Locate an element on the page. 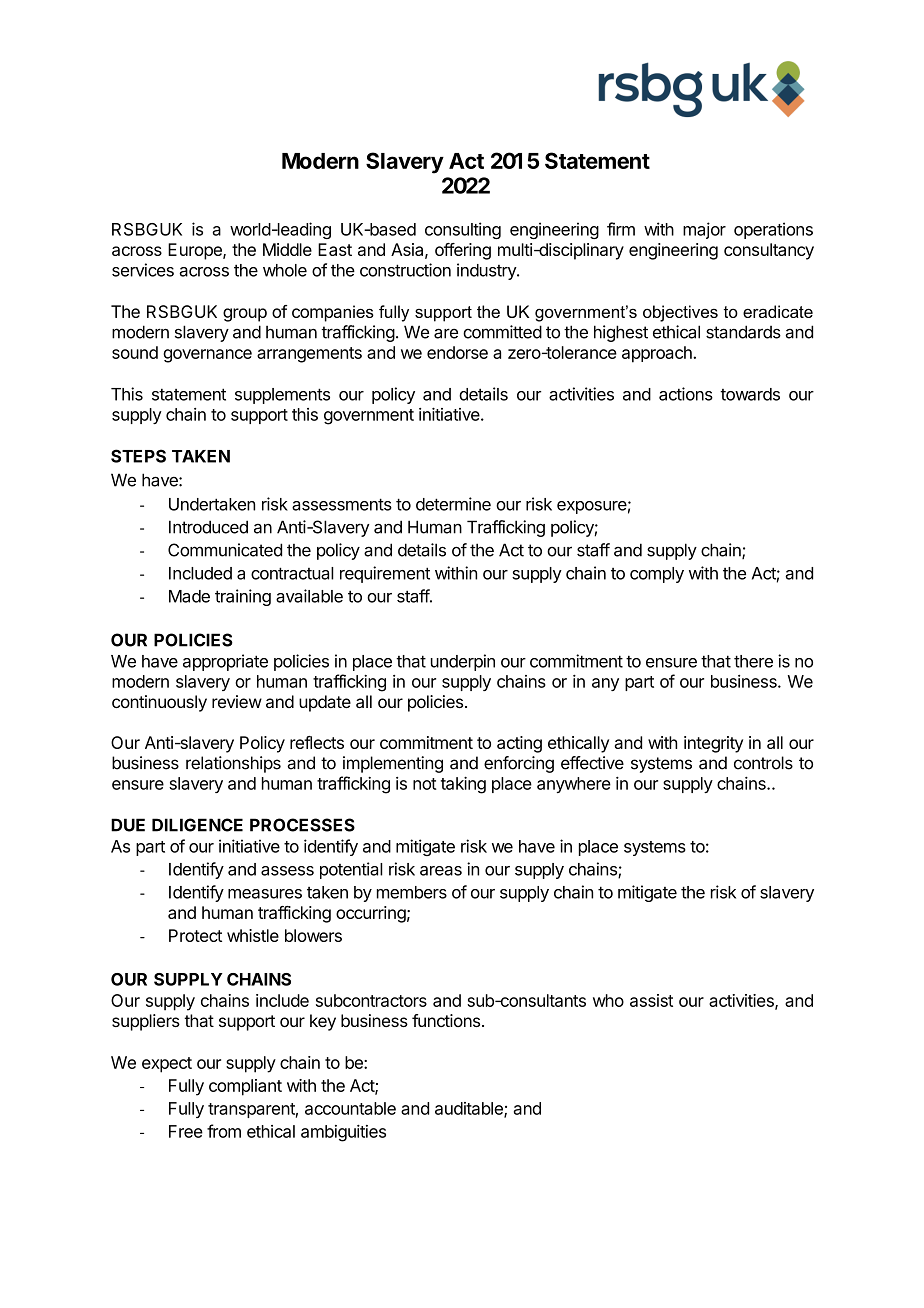 The height and width of the image is (1308, 924). appropriate is located at coordinates (225, 662).
